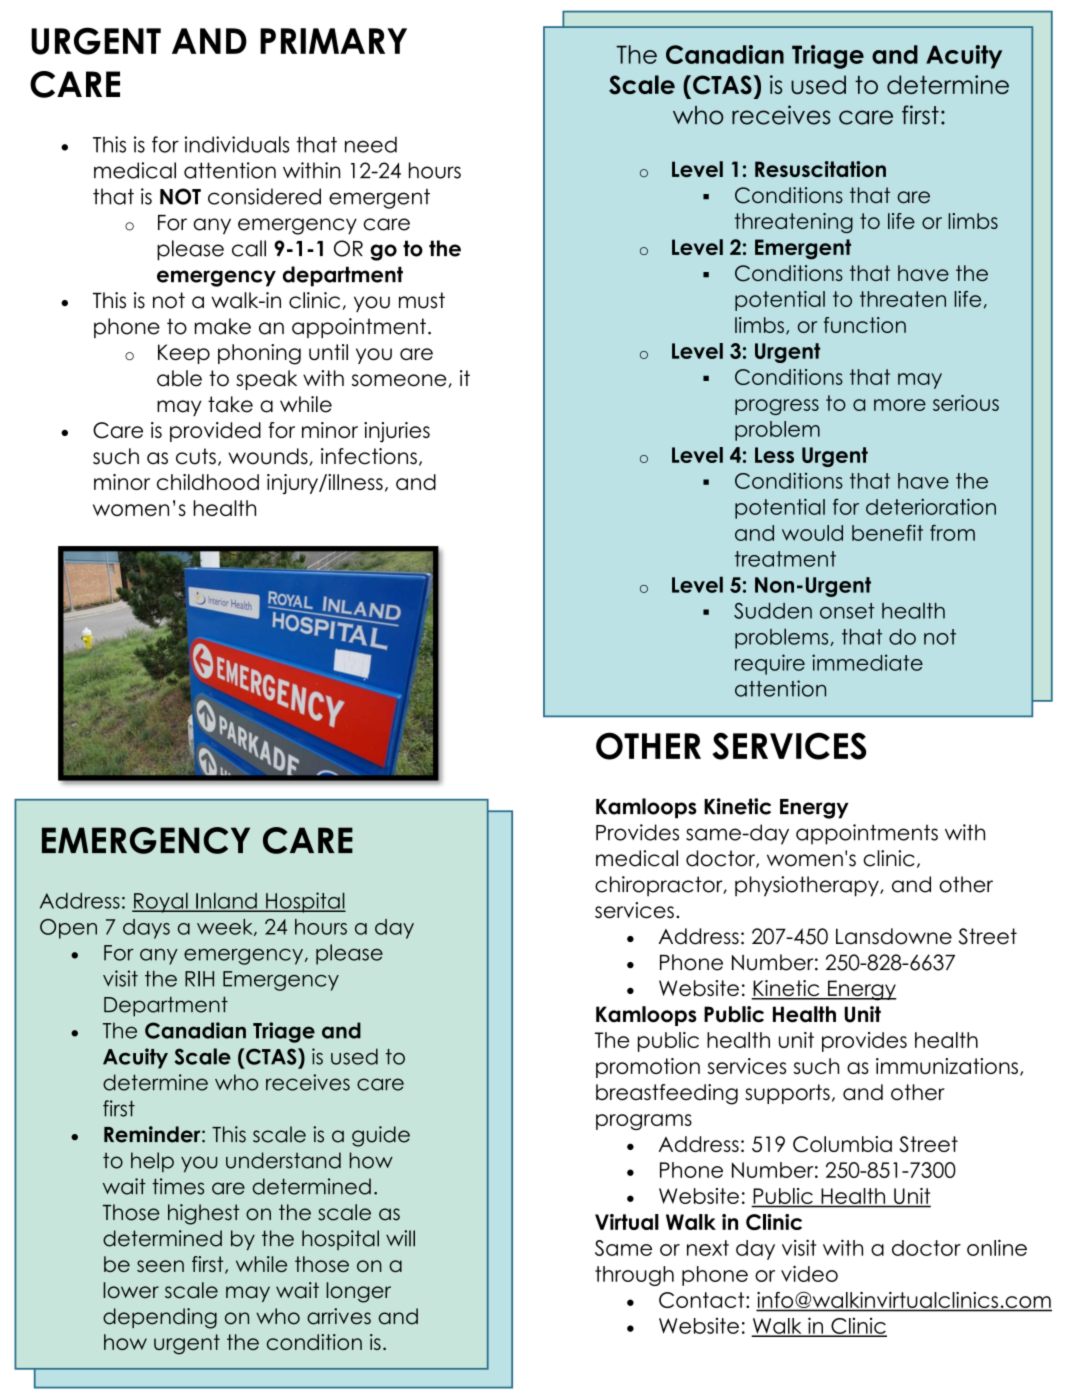  Describe the element at coordinates (208, 482) in the screenshot. I see `childhood` at that location.
